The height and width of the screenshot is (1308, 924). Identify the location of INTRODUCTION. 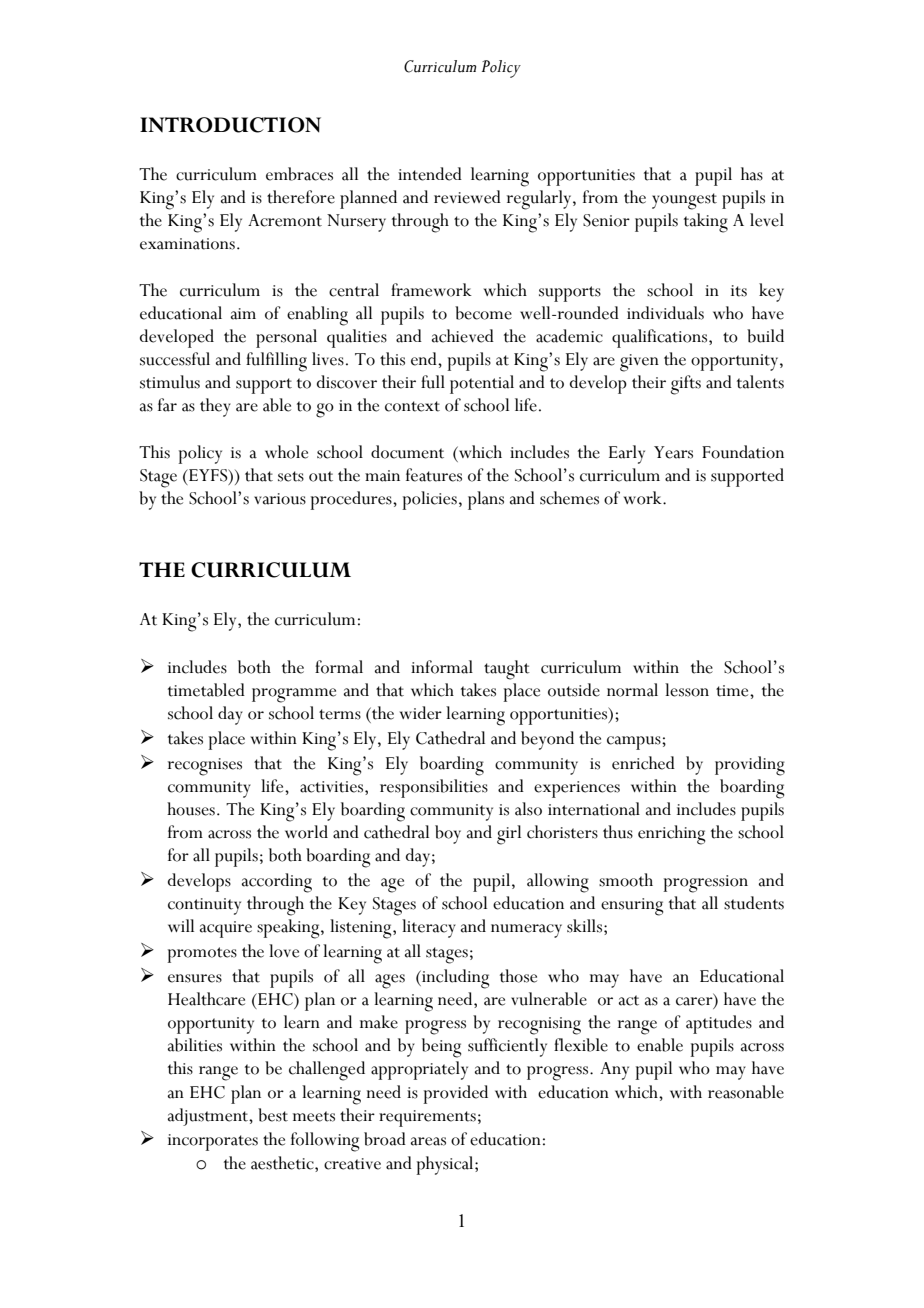
(230, 125).
